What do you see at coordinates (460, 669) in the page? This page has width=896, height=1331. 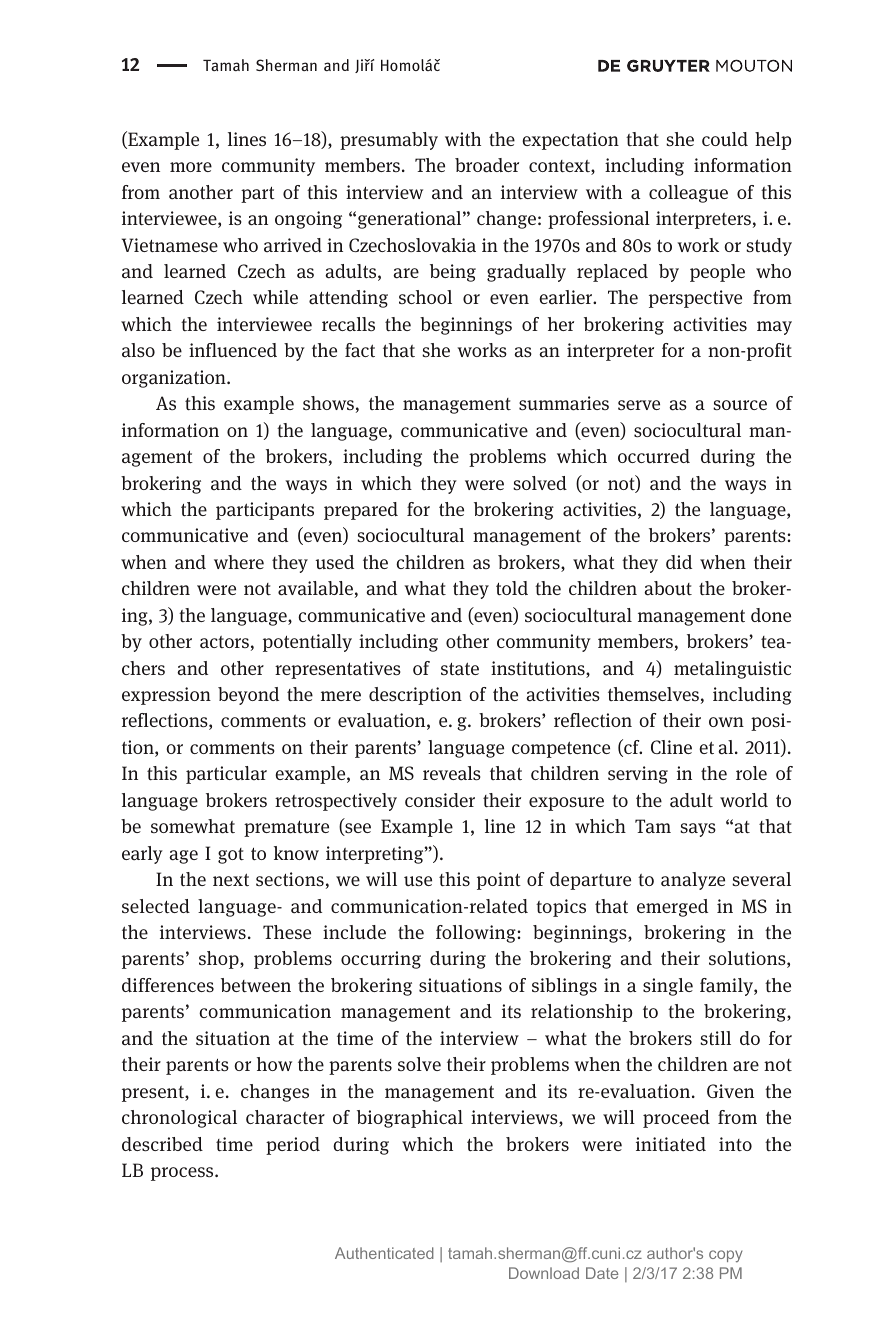 I see `state` at bounding box center [460, 669].
